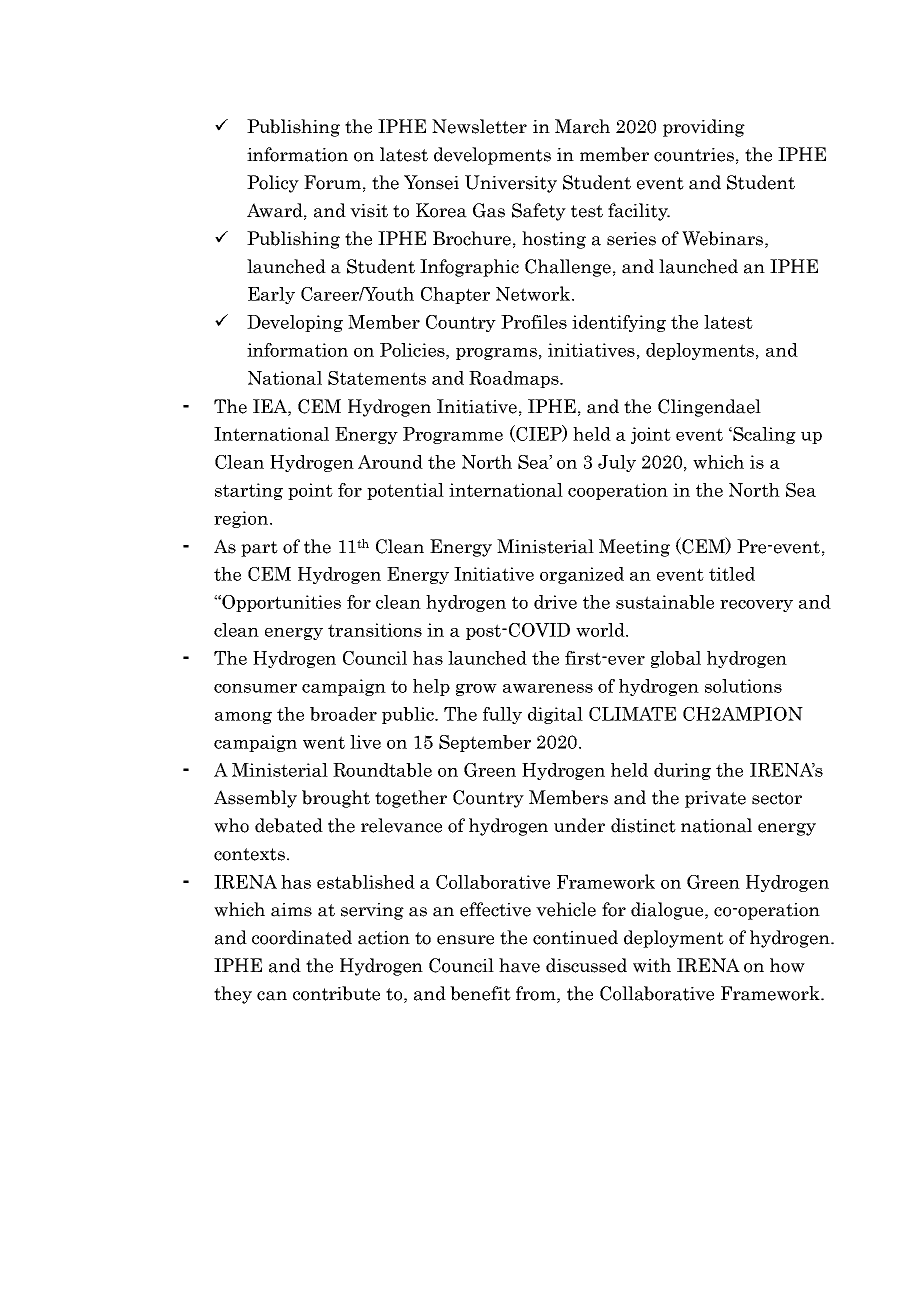 The height and width of the screenshot is (1308, 924). What do you see at coordinates (732, 574) in the screenshot?
I see `titled` at bounding box center [732, 574].
